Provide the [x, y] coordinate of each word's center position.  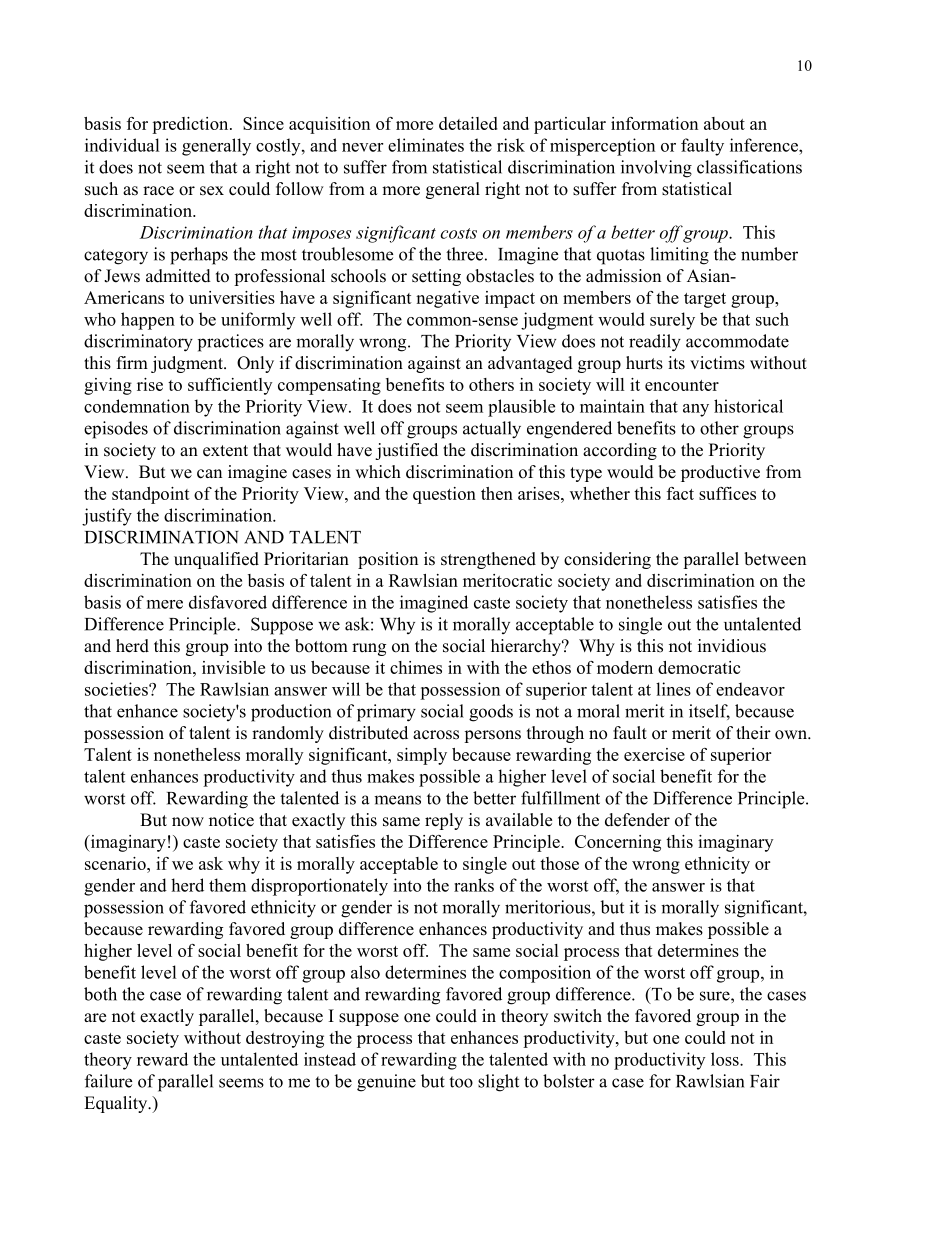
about [724, 123]
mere [165, 604]
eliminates [426, 145]
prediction [191, 125]
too [461, 1082]
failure [108, 1081]
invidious [732, 646]
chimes [416, 667]
